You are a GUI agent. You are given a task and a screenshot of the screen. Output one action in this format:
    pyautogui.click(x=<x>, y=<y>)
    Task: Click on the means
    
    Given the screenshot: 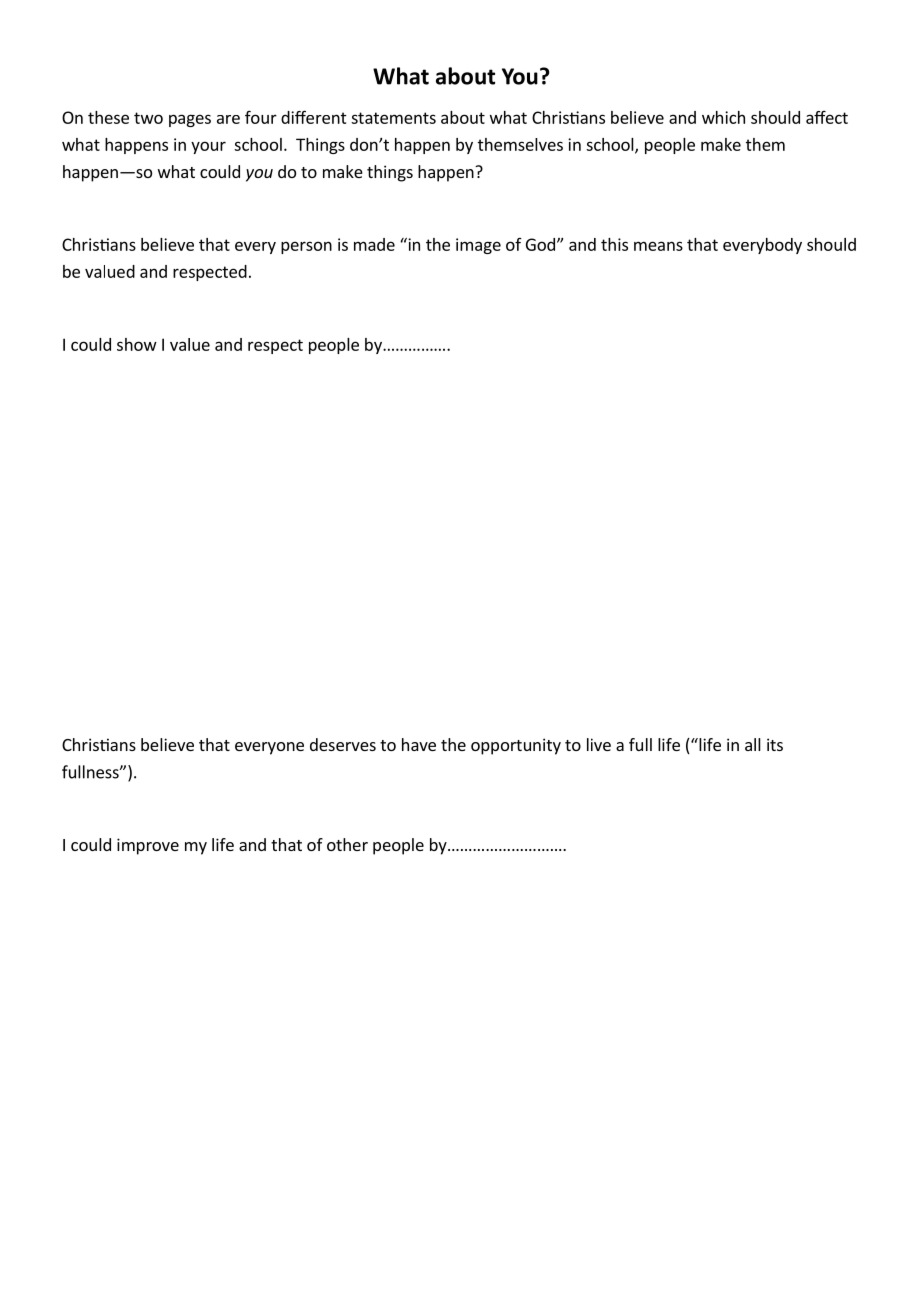 What is the action you would take?
    pyautogui.click(x=658, y=246)
